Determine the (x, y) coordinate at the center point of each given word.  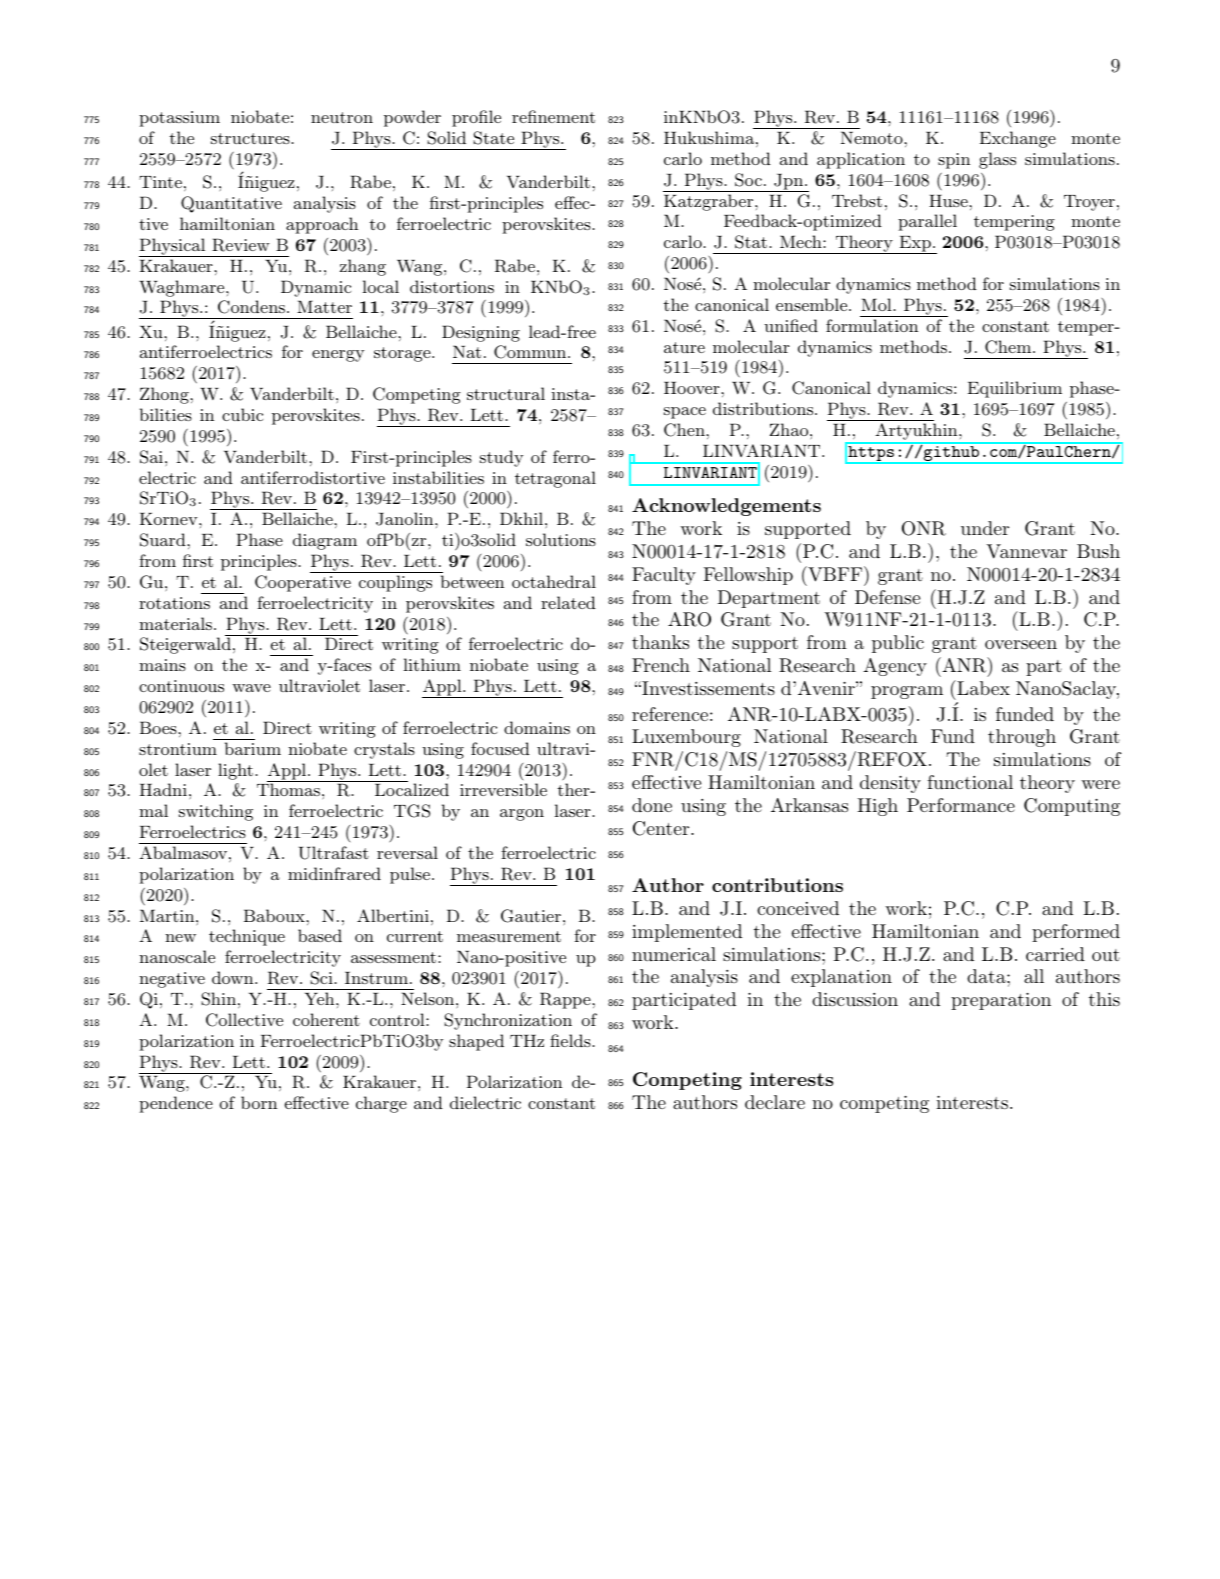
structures (251, 138)
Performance (961, 805)
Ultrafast (333, 853)
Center (662, 828)
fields (571, 1040)
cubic (242, 414)
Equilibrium (1015, 389)
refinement (553, 116)
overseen (1021, 644)
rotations (174, 603)
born (259, 1102)
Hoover (693, 387)
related (568, 602)
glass (997, 160)
